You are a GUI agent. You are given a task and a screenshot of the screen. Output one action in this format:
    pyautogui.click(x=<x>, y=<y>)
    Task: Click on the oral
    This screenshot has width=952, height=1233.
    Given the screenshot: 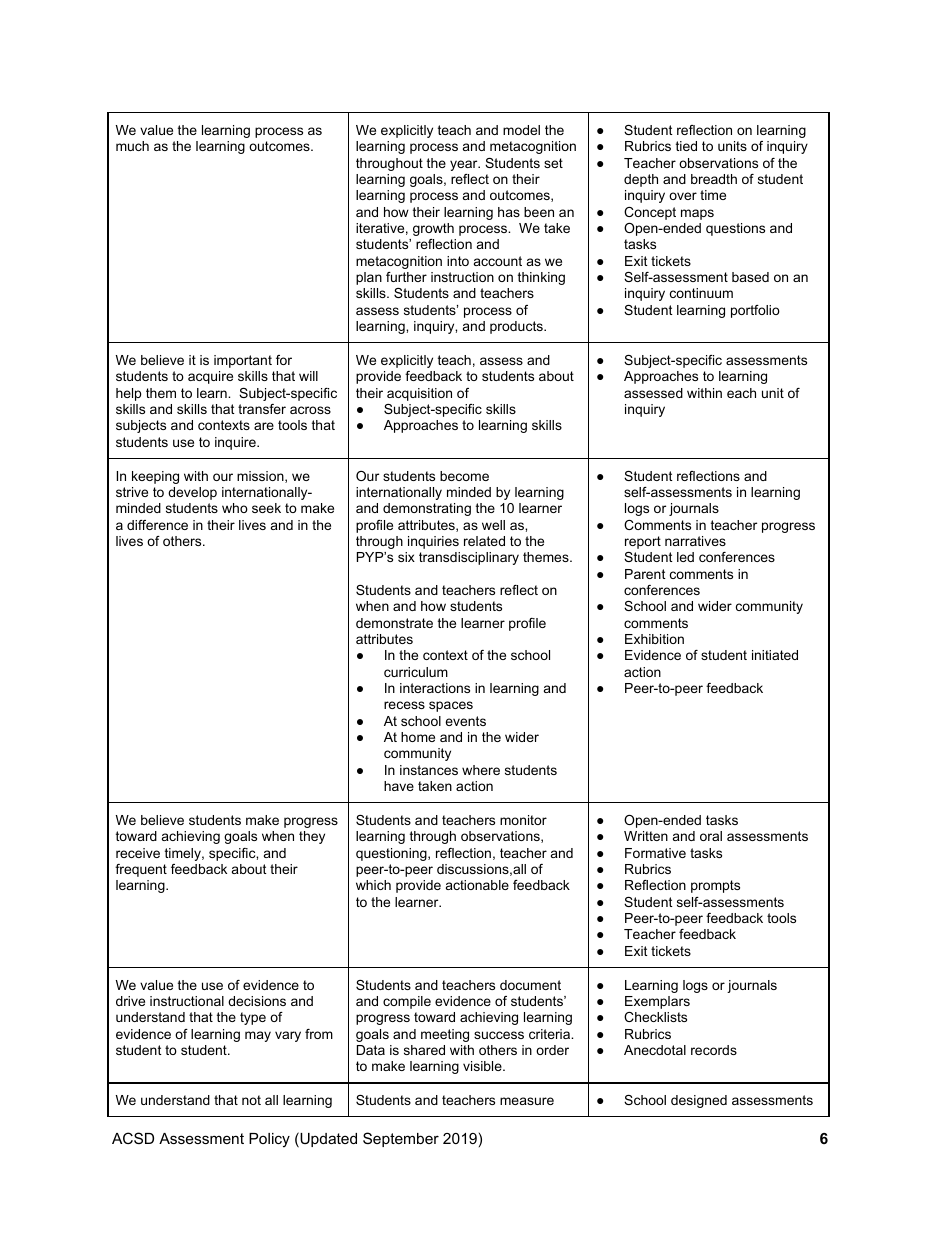 What is the action you would take?
    pyautogui.click(x=711, y=836)
